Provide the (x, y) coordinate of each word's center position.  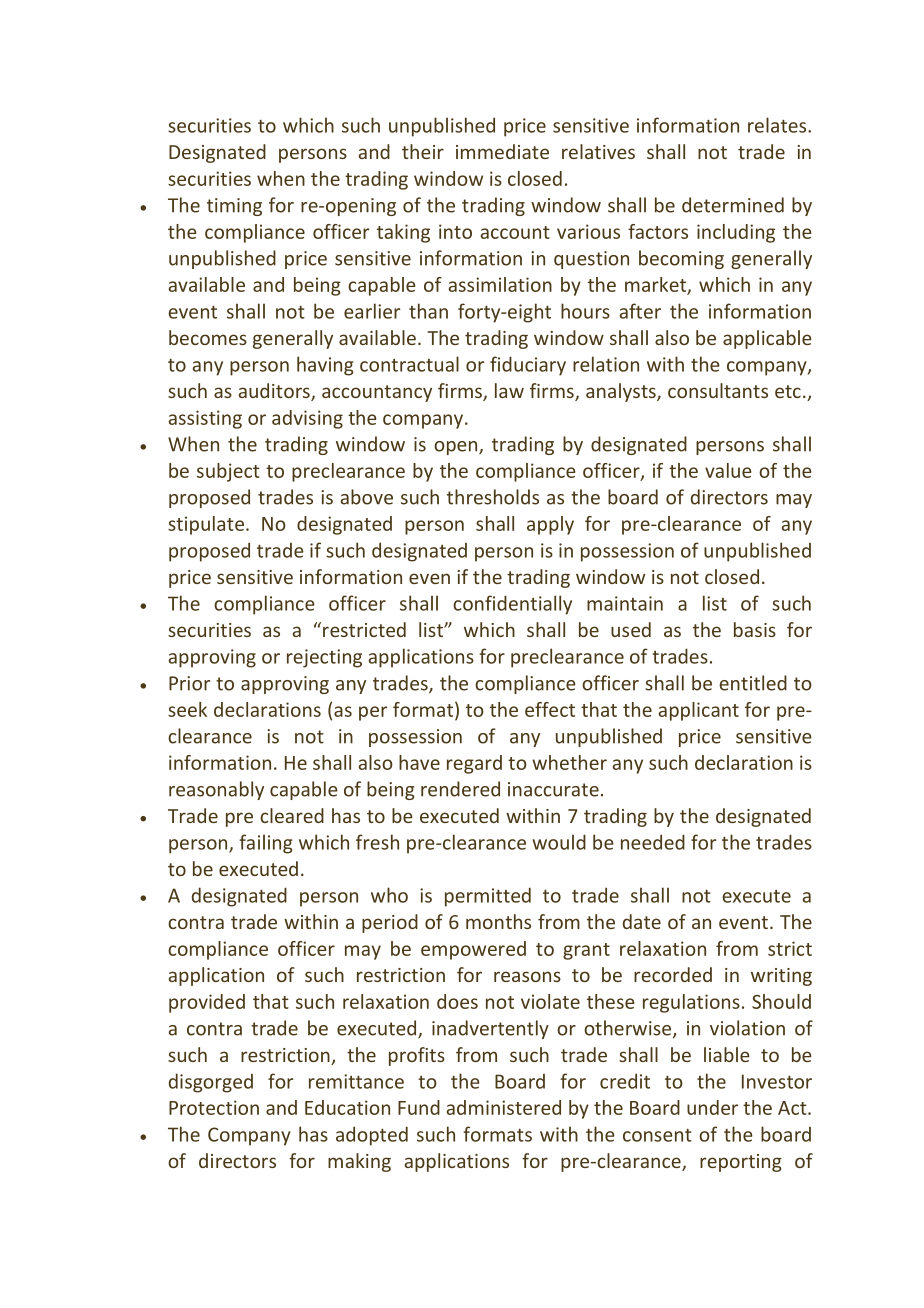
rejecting (324, 658)
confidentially (512, 605)
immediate (502, 151)
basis (755, 629)
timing (234, 207)
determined (733, 205)
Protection (214, 1107)
